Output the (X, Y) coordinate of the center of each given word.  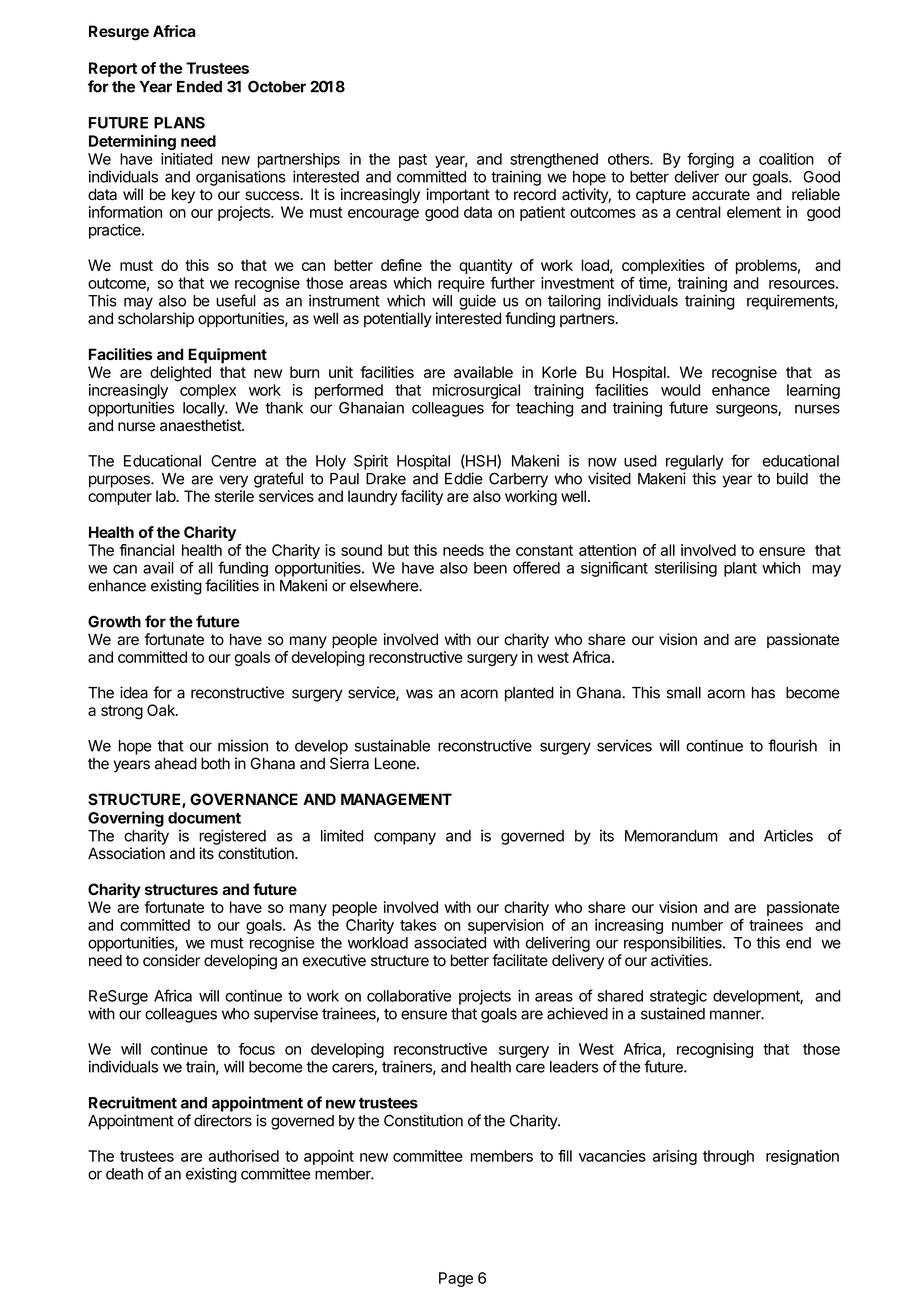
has (763, 693)
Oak (162, 710)
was (419, 694)
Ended (199, 87)
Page (456, 1279)
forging (710, 160)
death (124, 1174)
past (413, 161)
